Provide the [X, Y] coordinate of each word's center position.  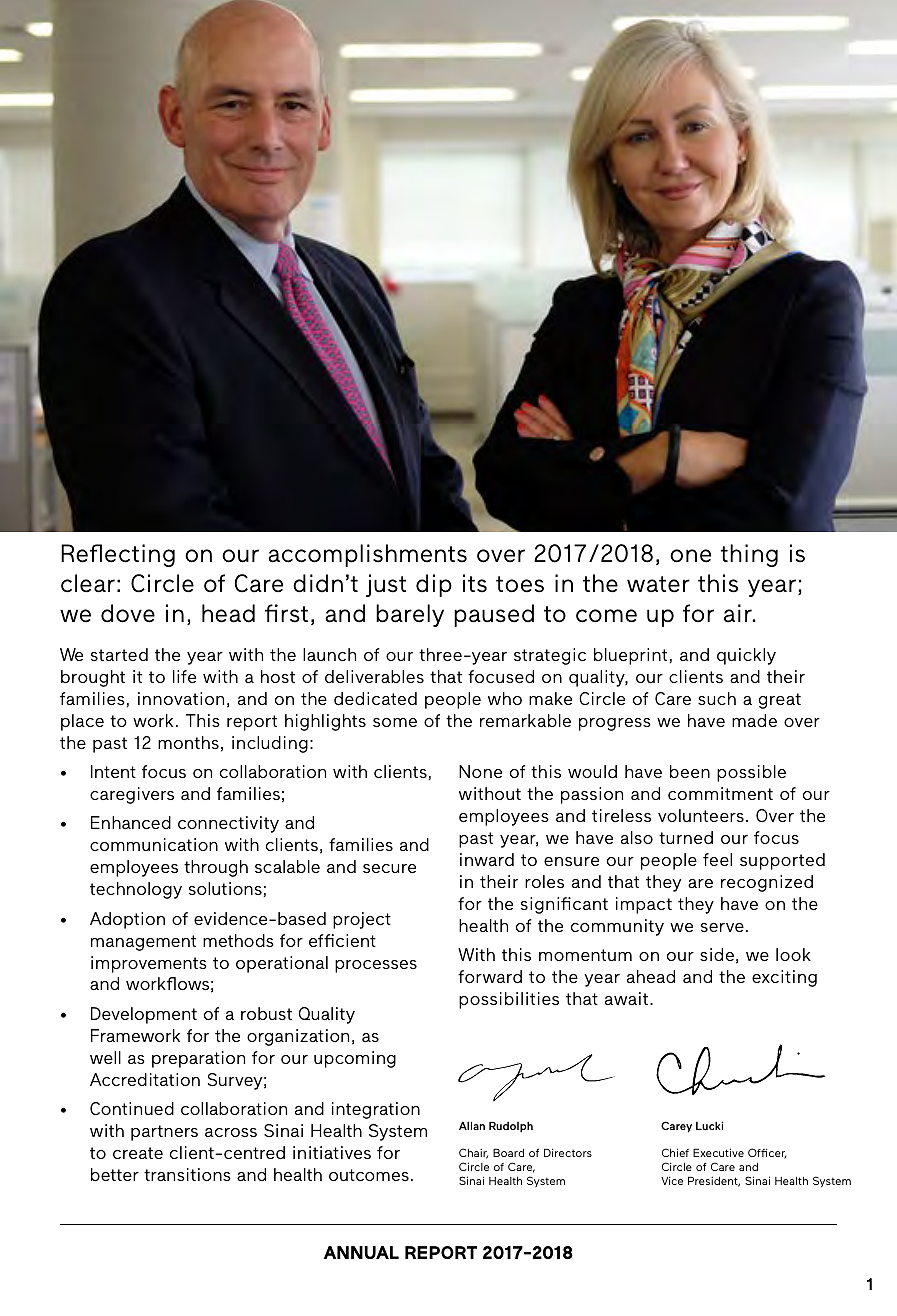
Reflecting [118, 555]
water [658, 584]
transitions [187, 1174]
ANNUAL [361, 1252]
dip [434, 585]
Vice [672, 1180]
